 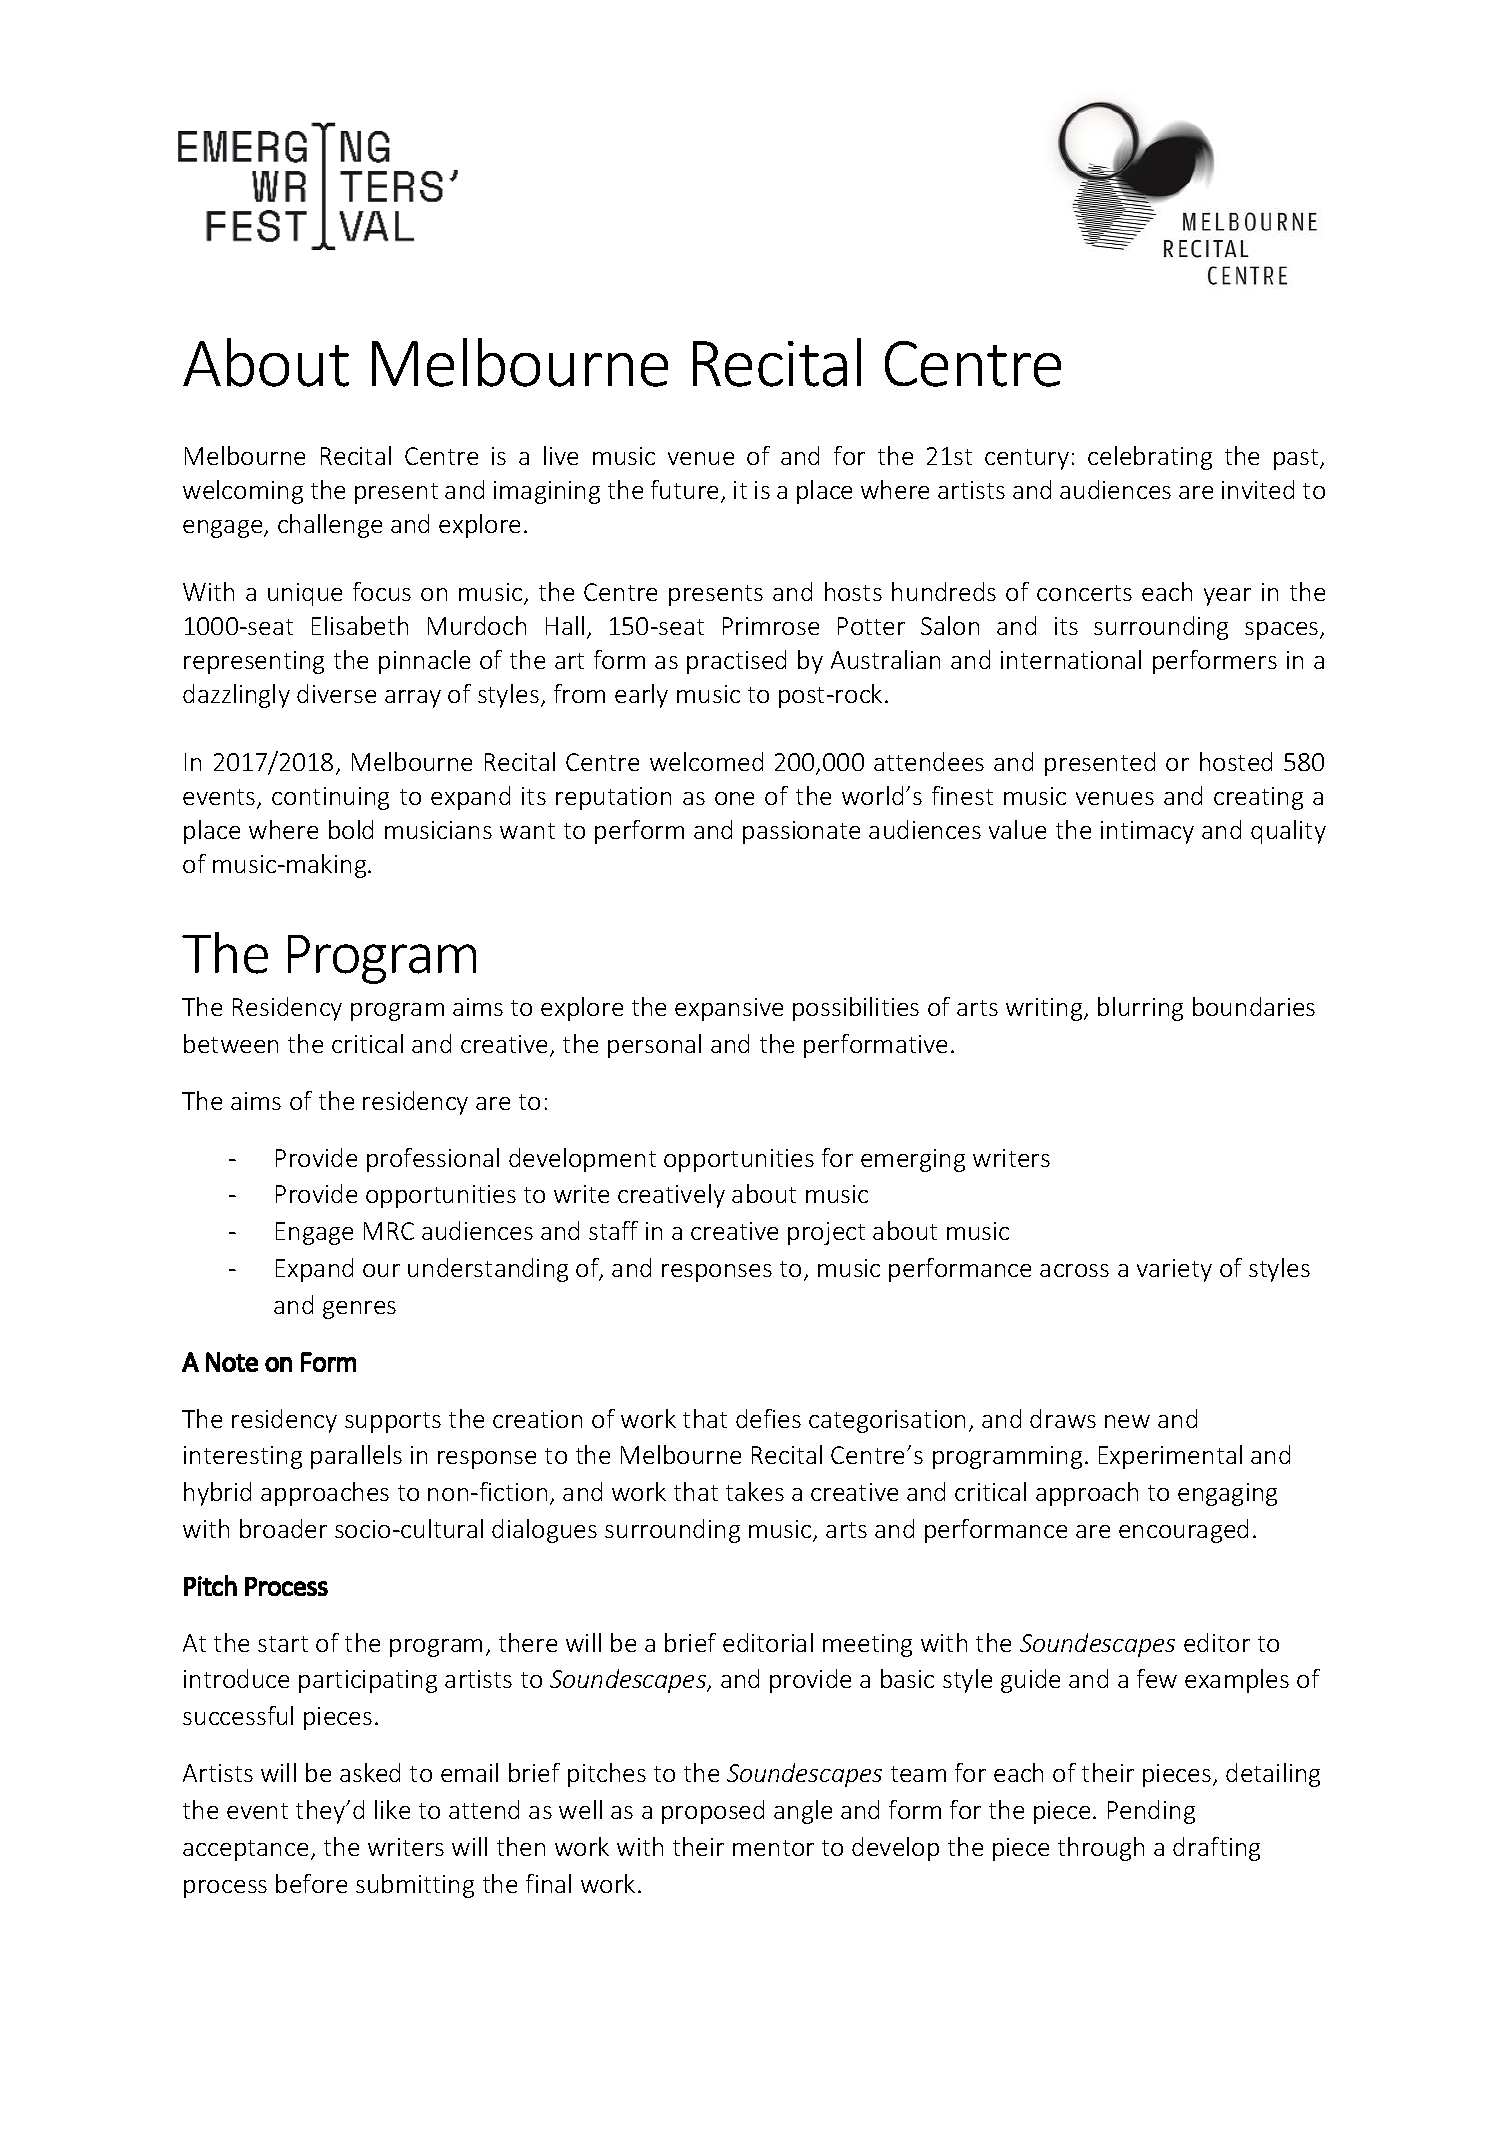 What do you see at coordinates (283, 1528) in the screenshot?
I see `broader` at bounding box center [283, 1528].
